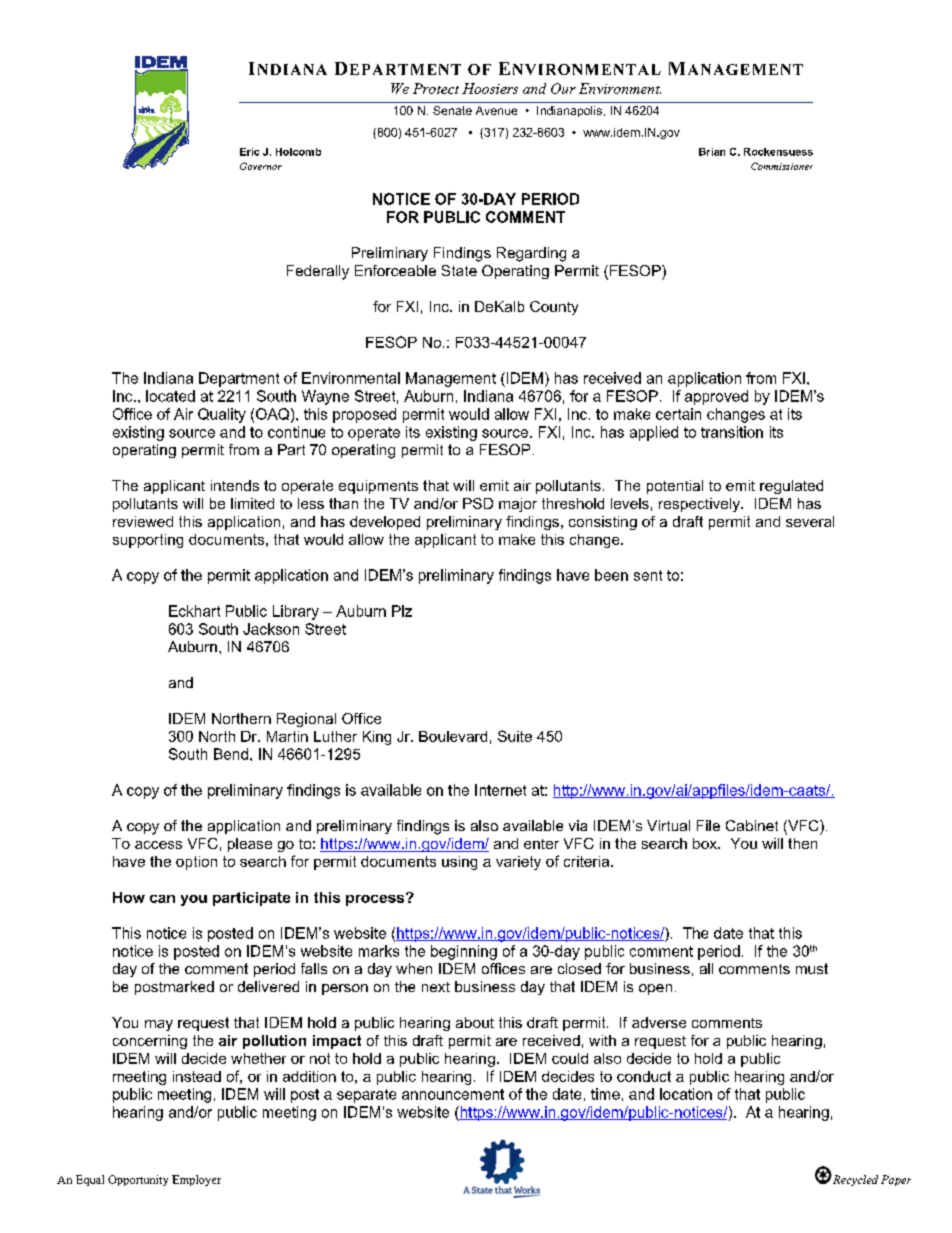  Describe the element at coordinates (782, 166) in the screenshot. I see `Commissioner` at that location.
